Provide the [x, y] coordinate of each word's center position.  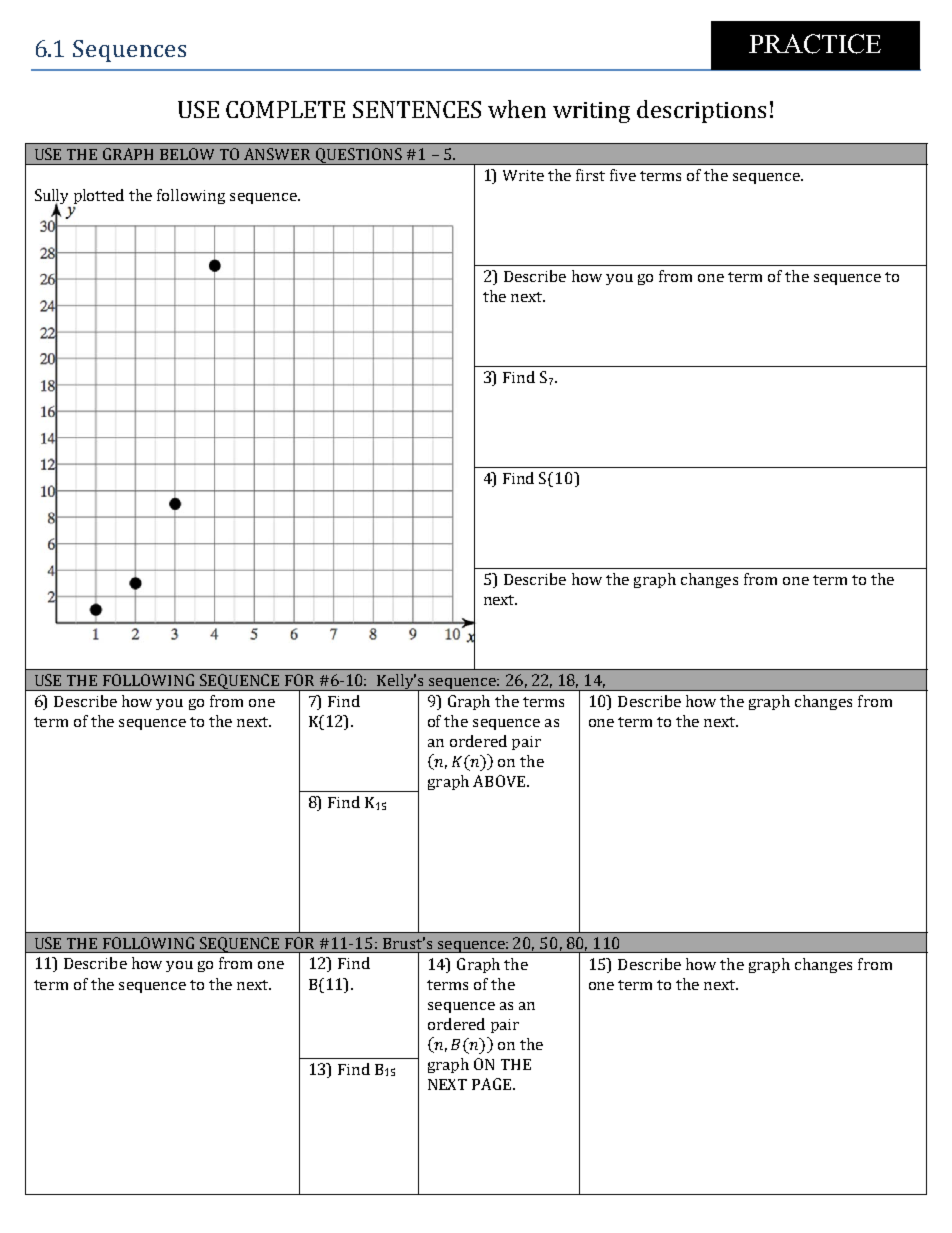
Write [523, 175]
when [517, 109]
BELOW [187, 154]
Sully [51, 198]
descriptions [701, 111]
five [623, 175]
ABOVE [500, 781]
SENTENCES [417, 109]
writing [591, 112]
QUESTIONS [359, 156]
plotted [99, 196]
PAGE [493, 1084]
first [590, 175]
